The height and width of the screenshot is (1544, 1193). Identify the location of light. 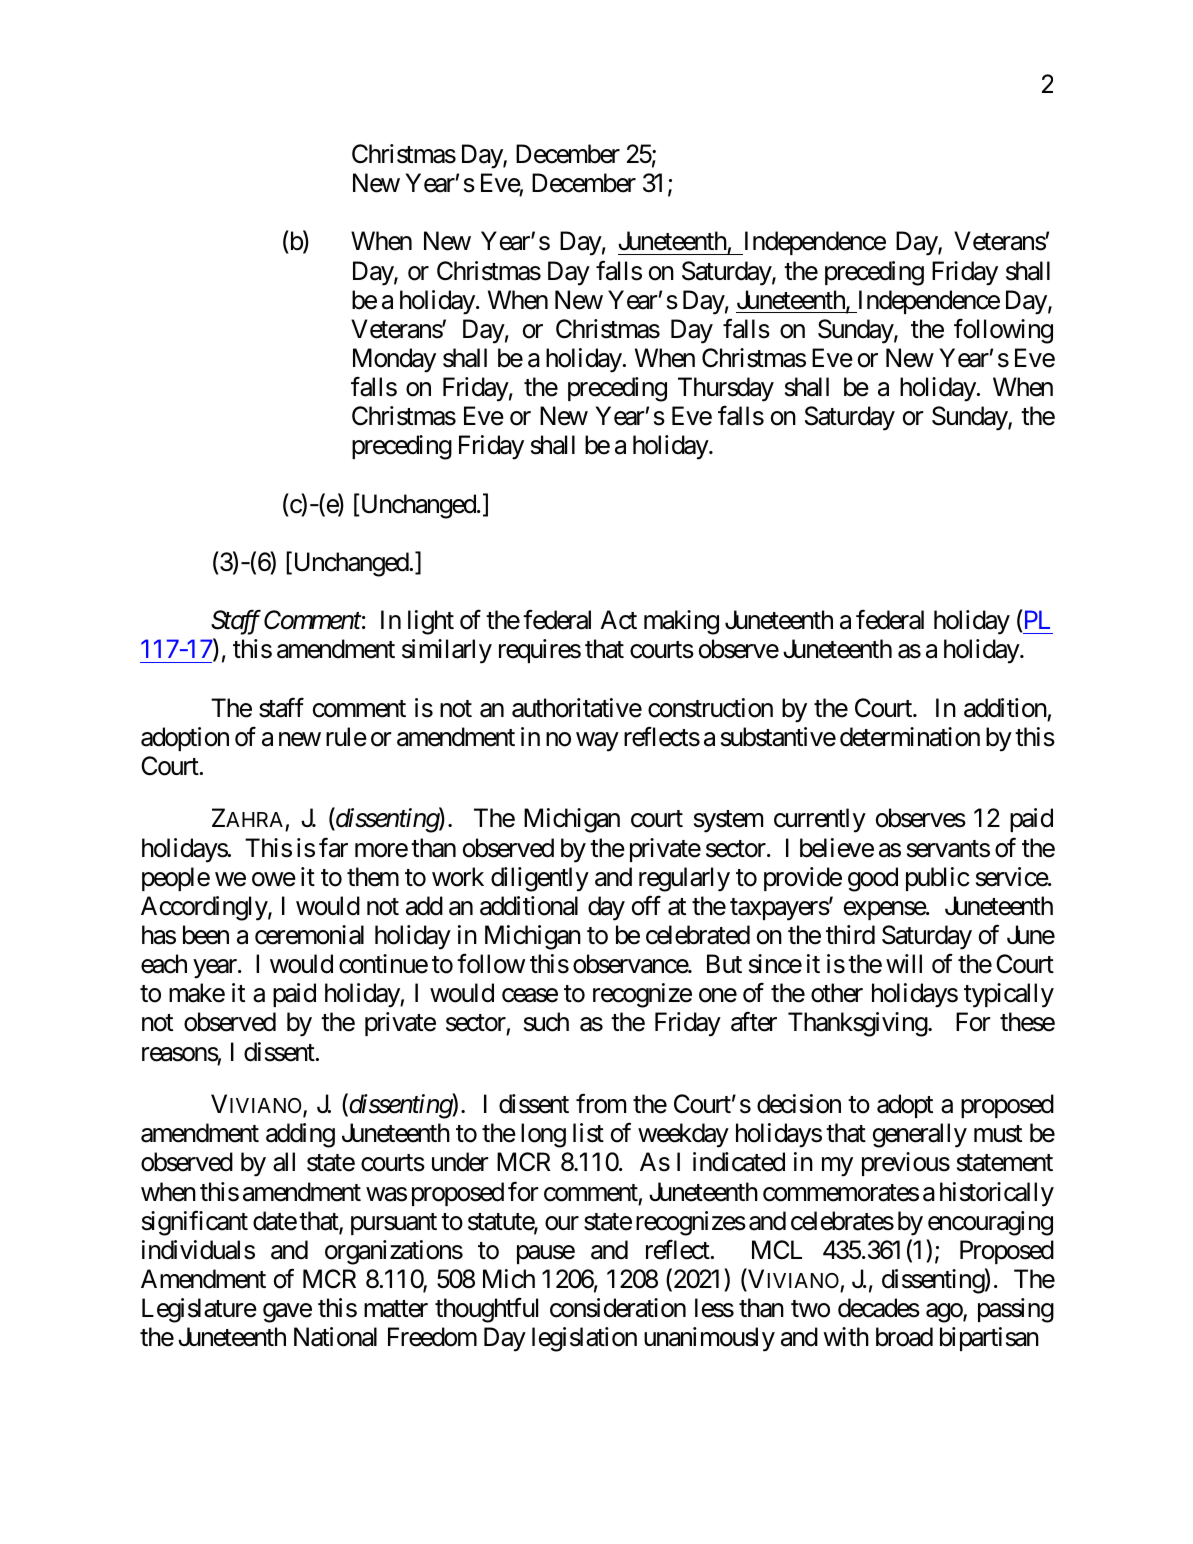
(431, 622).
